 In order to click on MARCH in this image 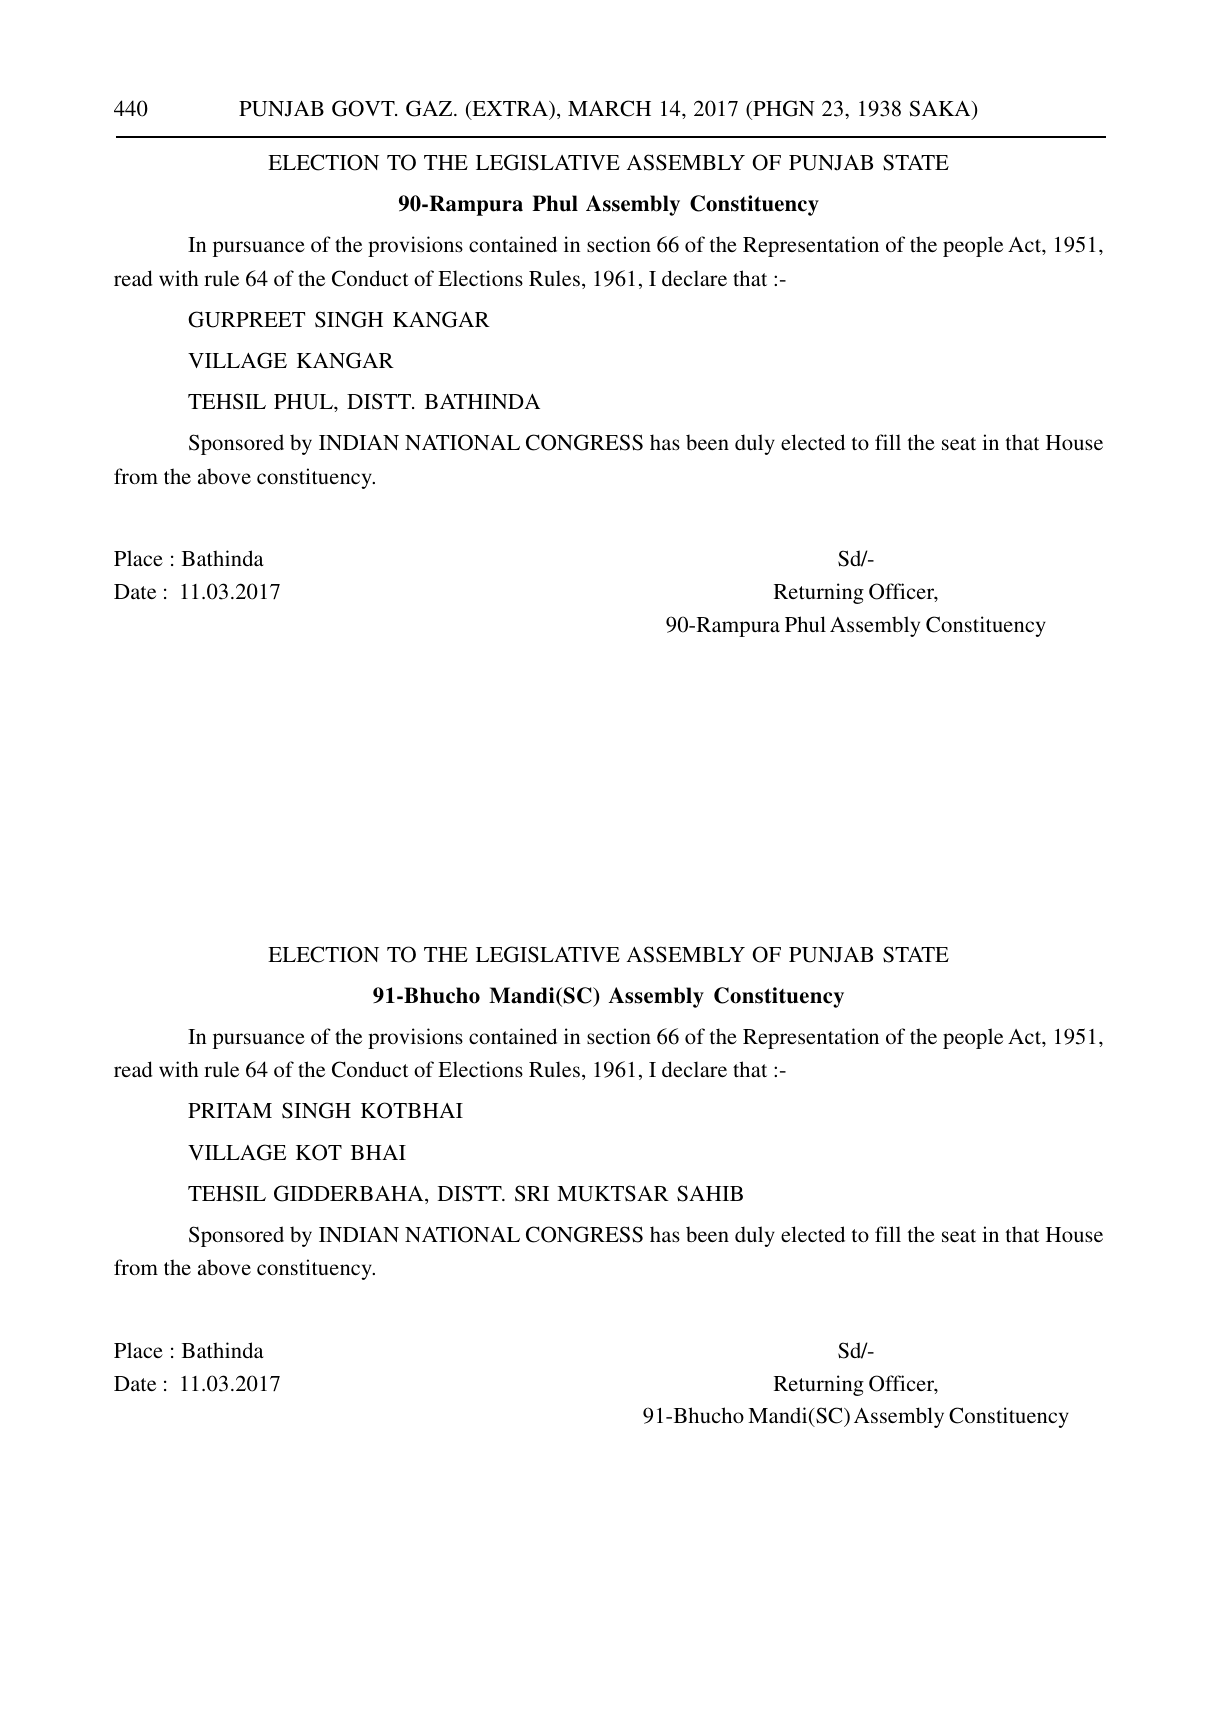, I will do `click(609, 108)`.
